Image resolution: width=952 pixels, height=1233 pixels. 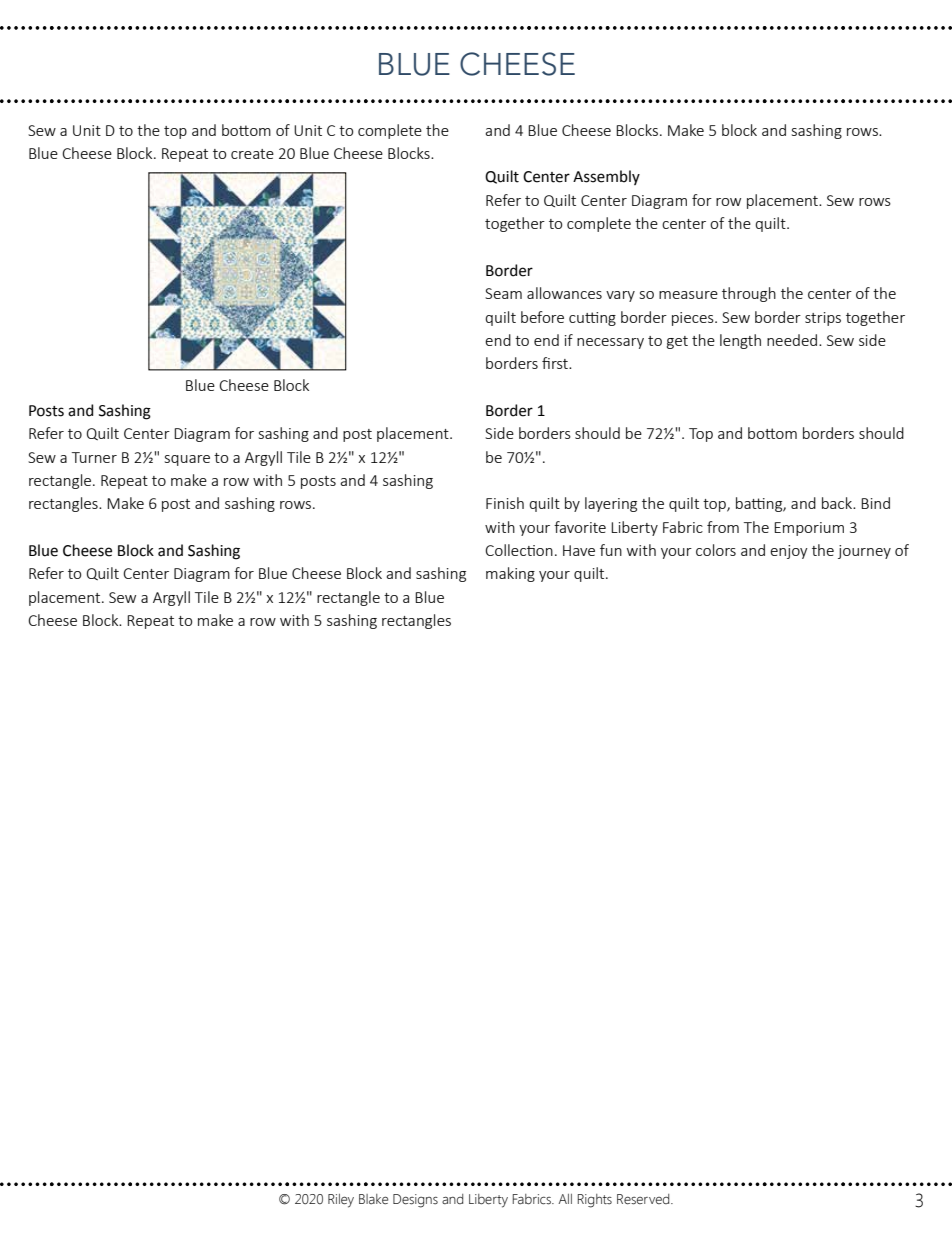 I want to click on Rights, so click(x=595, y=1201).
